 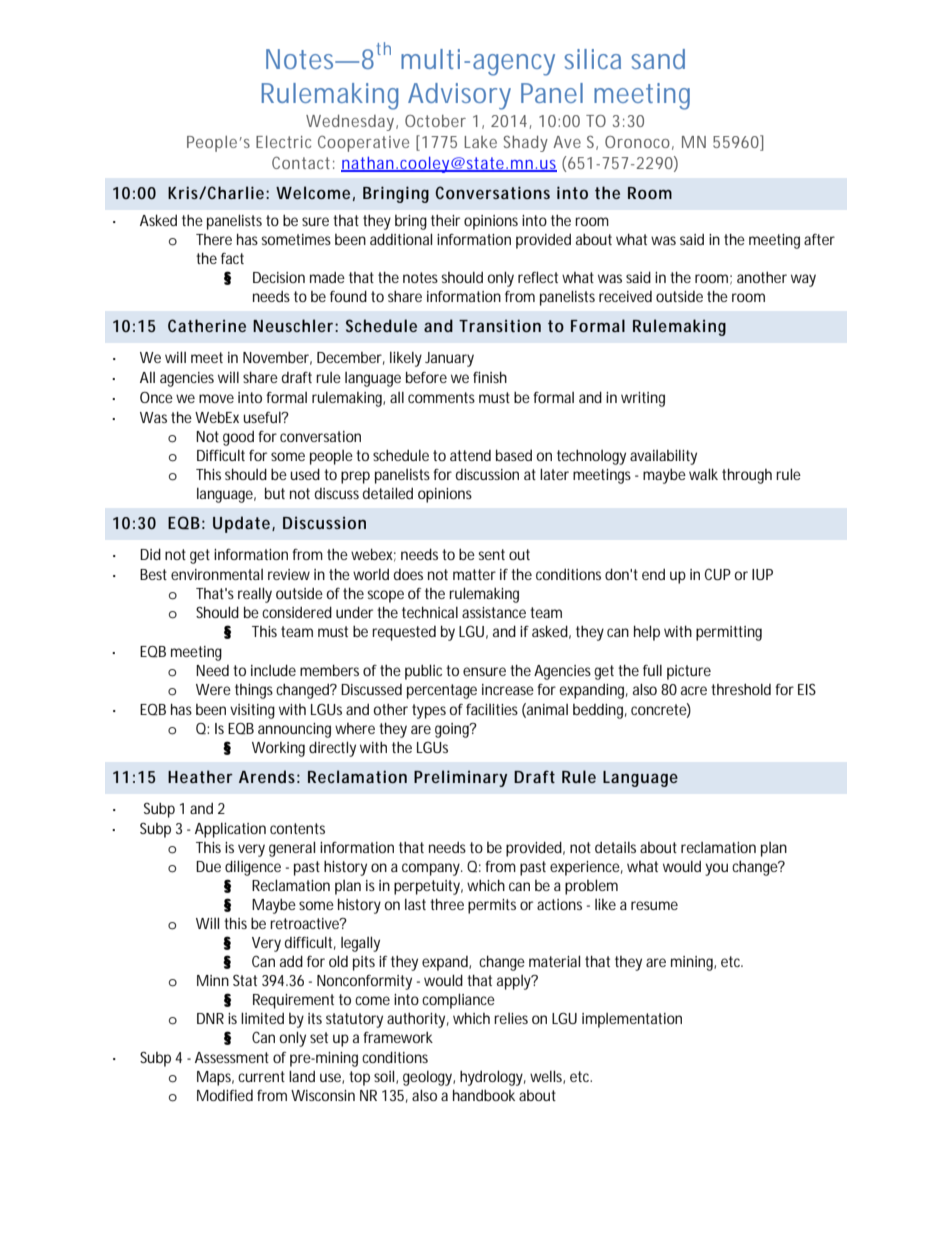 I want to click on Catherine, so click(x=207, y=325).
